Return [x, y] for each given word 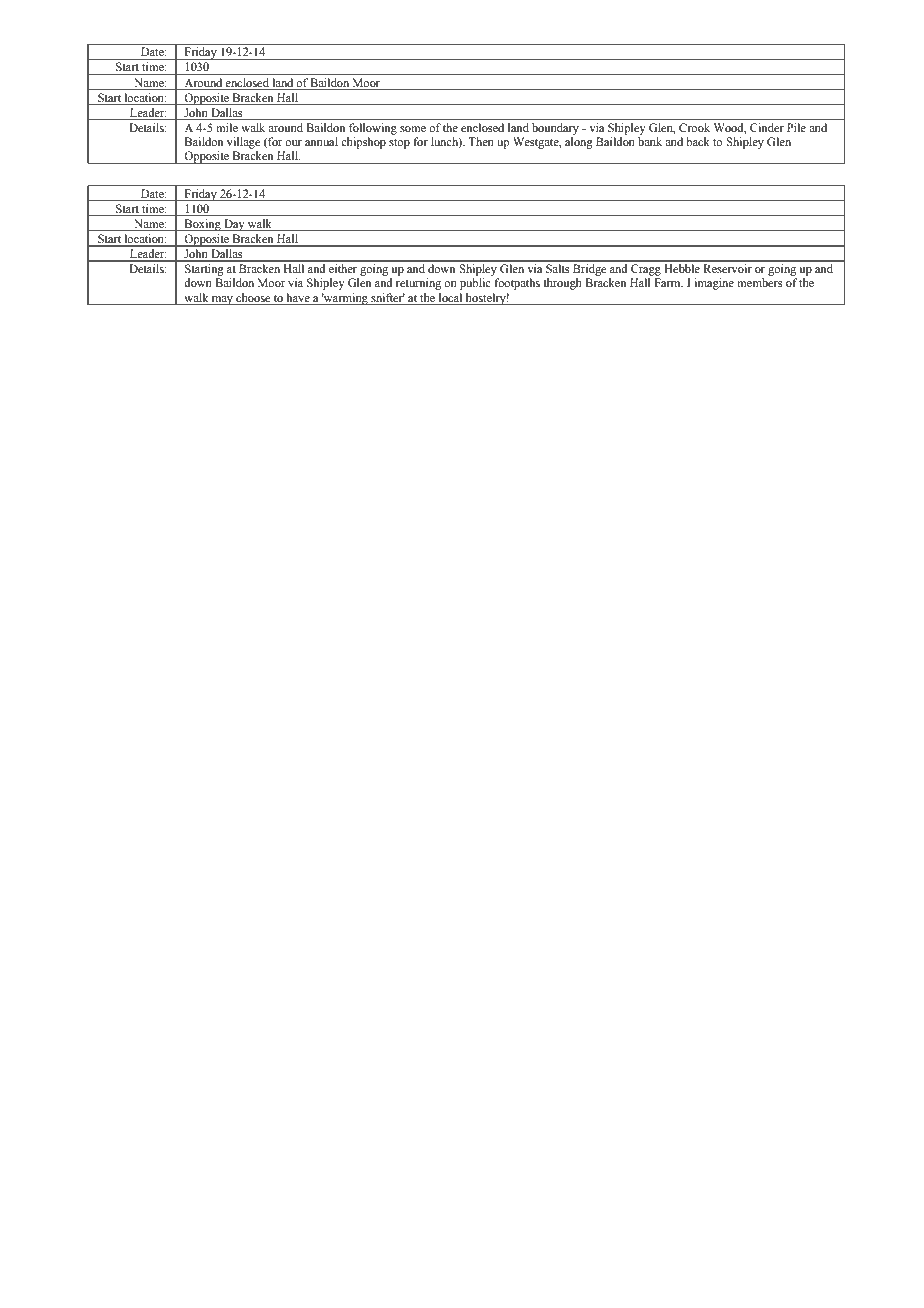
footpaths [517, 284]
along [579, 143]
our [293, 143]
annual [321, 141]
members [759, 282]
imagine [714, 284]
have [298, 297]
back [698, 141]
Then [481, 141]
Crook [694, 127]
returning [418, 284]
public [475, 284]
